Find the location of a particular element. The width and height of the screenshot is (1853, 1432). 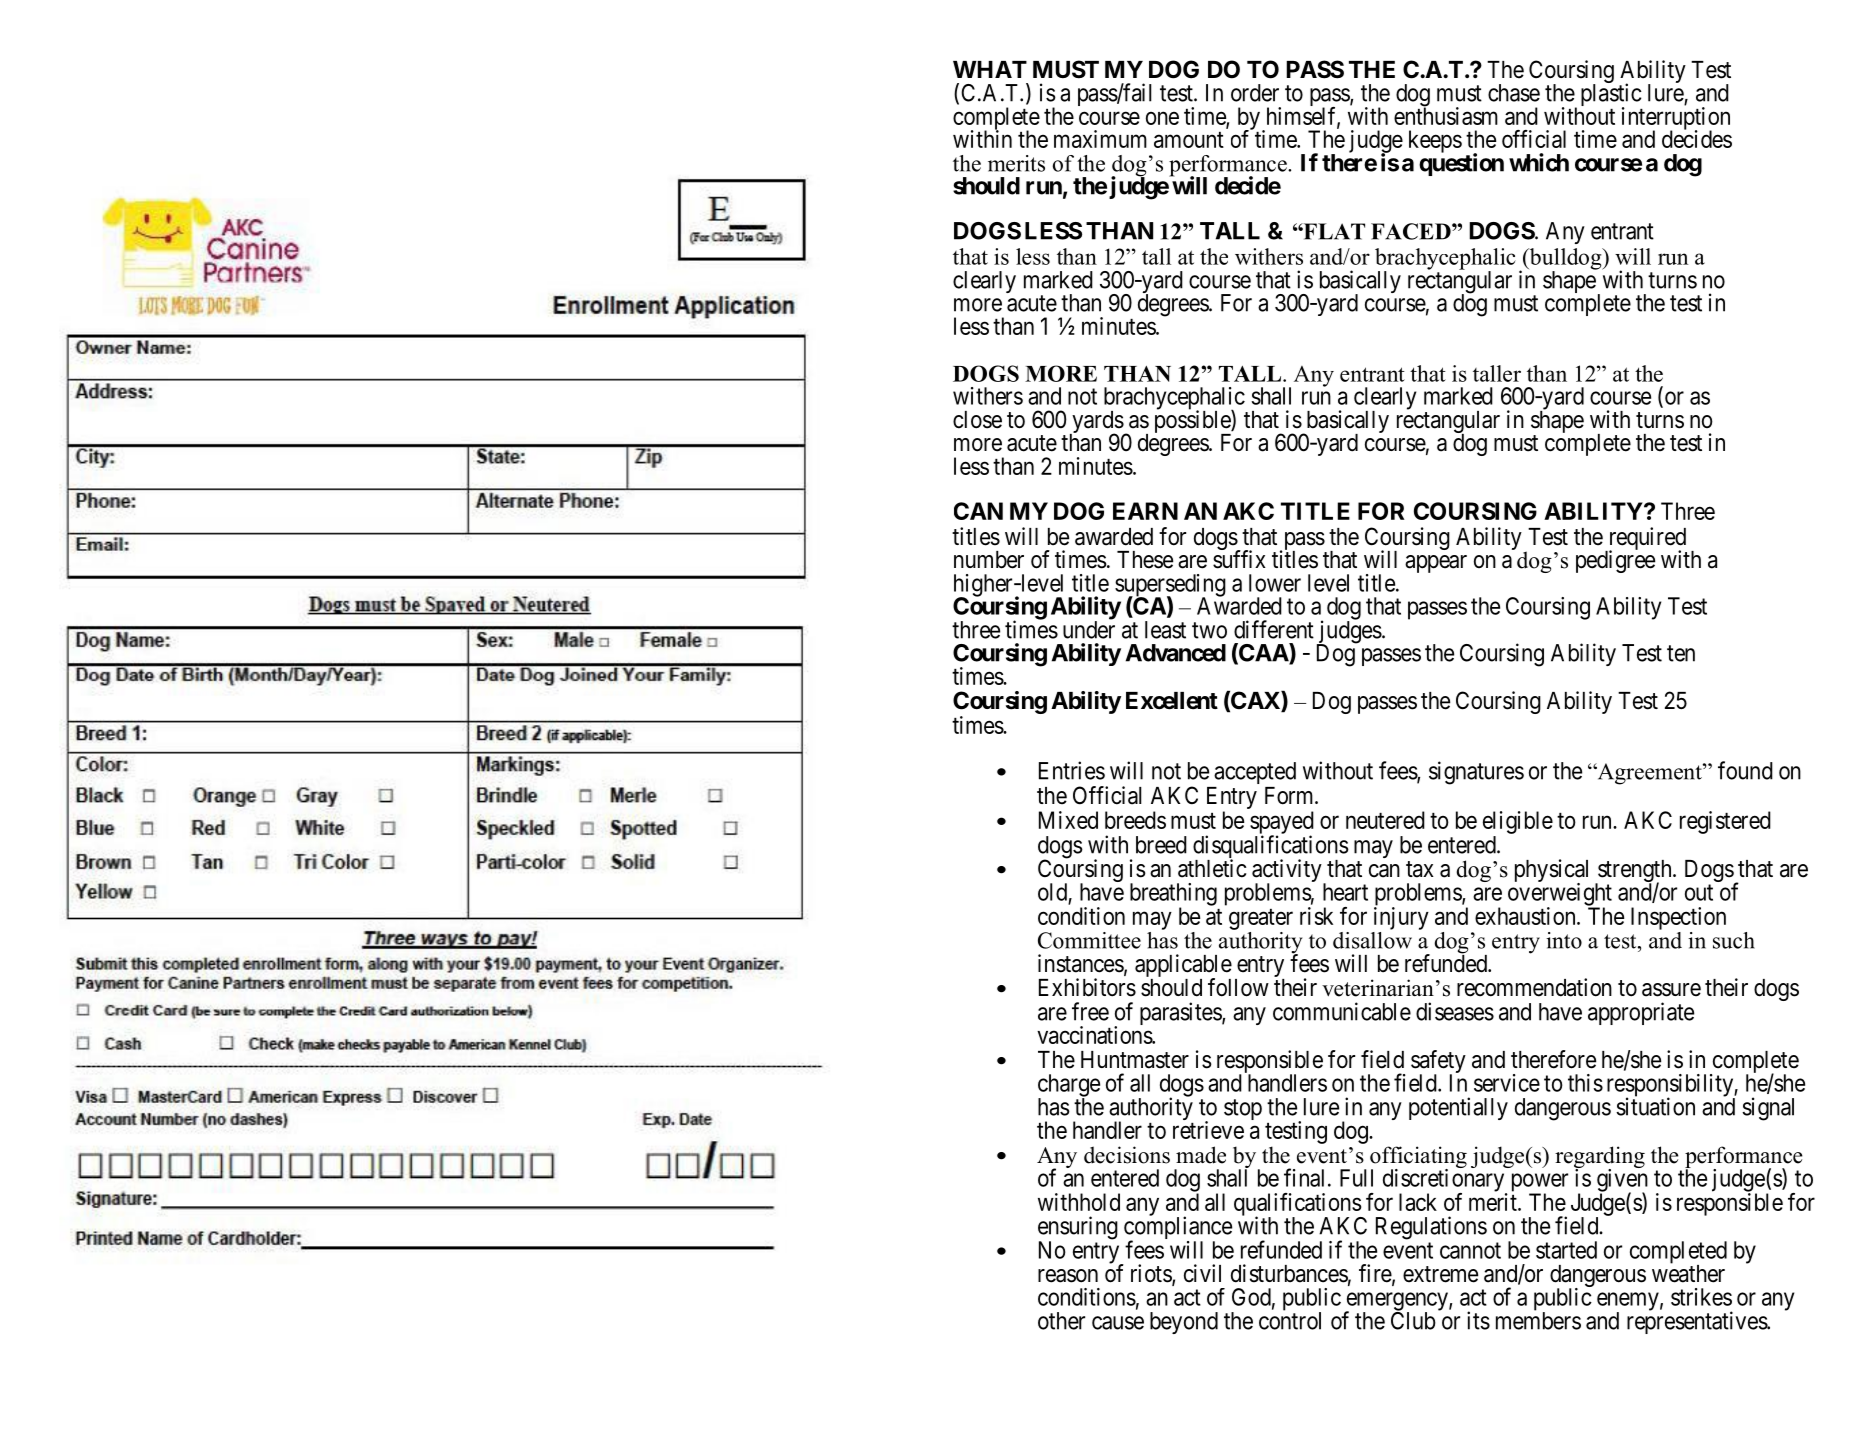

EARN is located at coordinates (1145, 511).
